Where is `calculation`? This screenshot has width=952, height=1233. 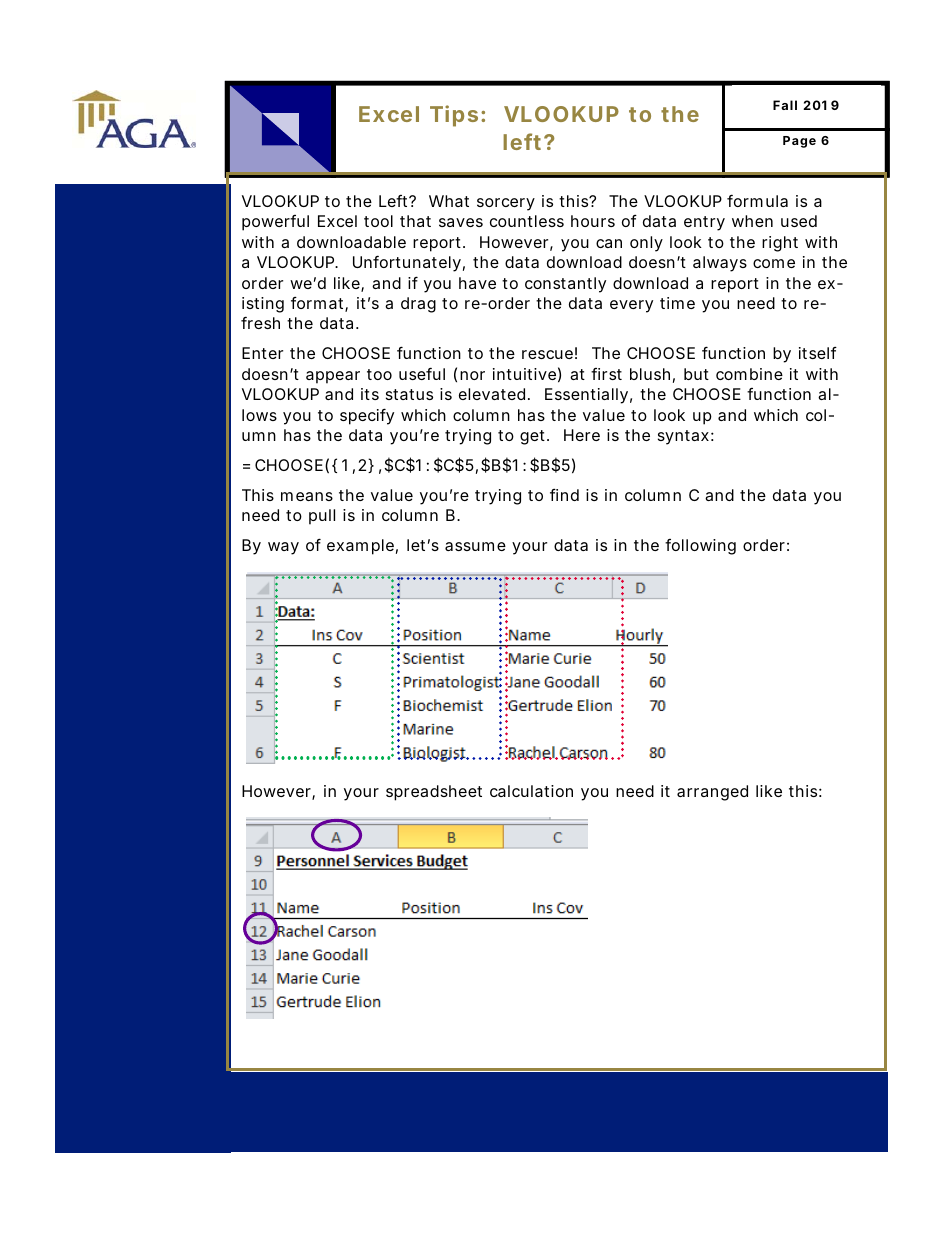 calculation is located at coordinates (531, 791).
